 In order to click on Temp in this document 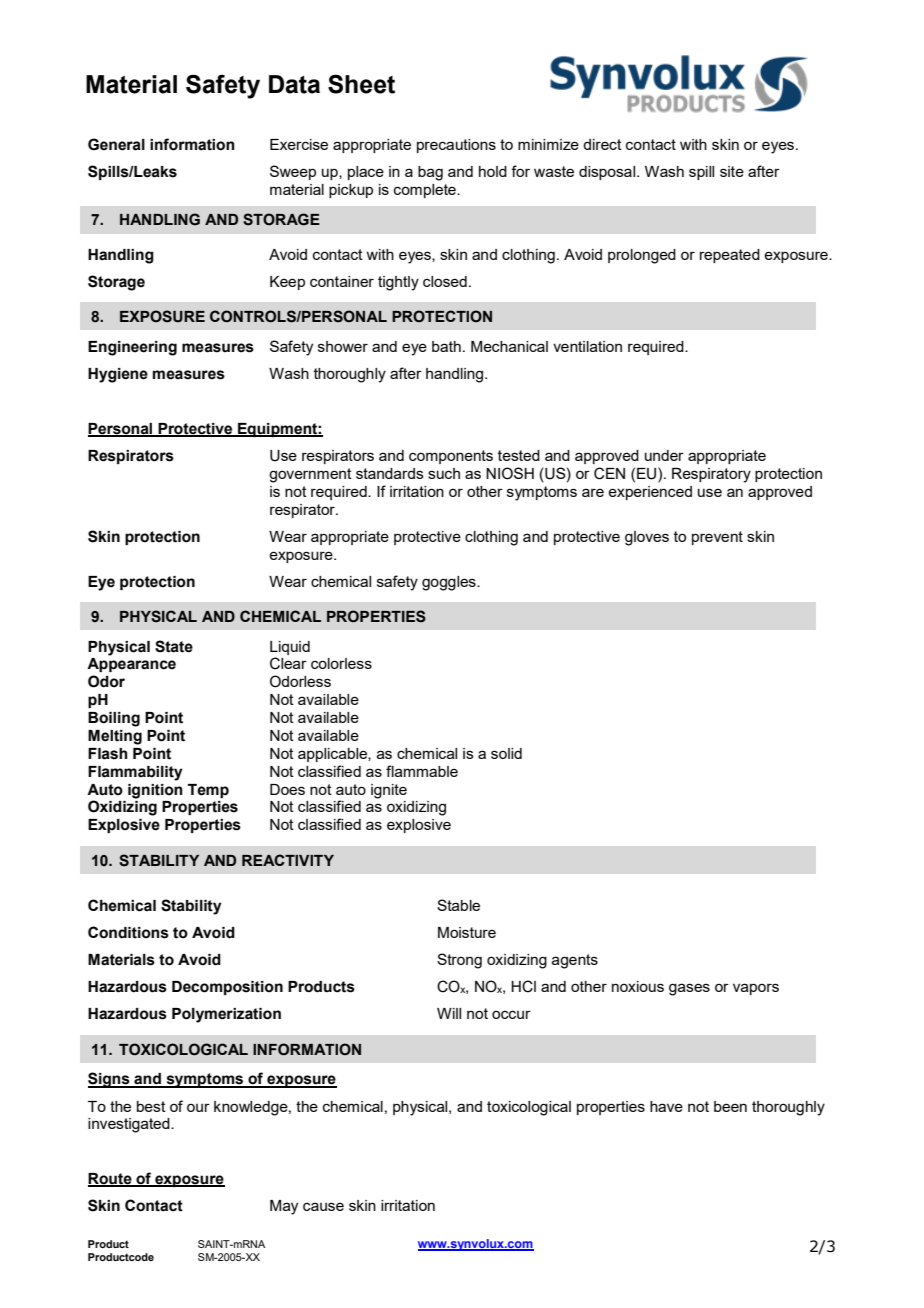, I will do `click(208, 791)`.
